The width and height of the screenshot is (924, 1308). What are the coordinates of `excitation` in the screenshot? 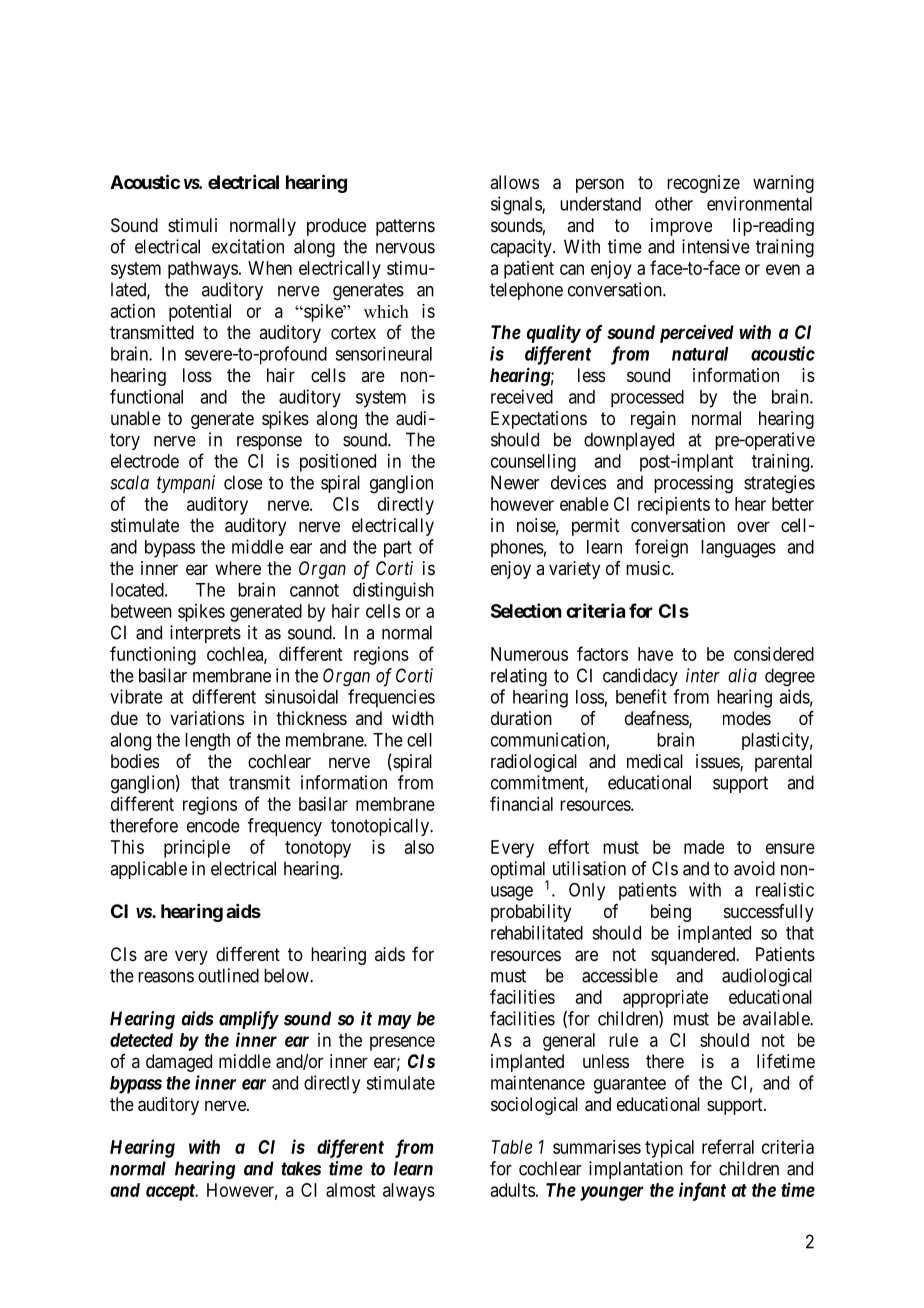 It's located at (248, 246).
